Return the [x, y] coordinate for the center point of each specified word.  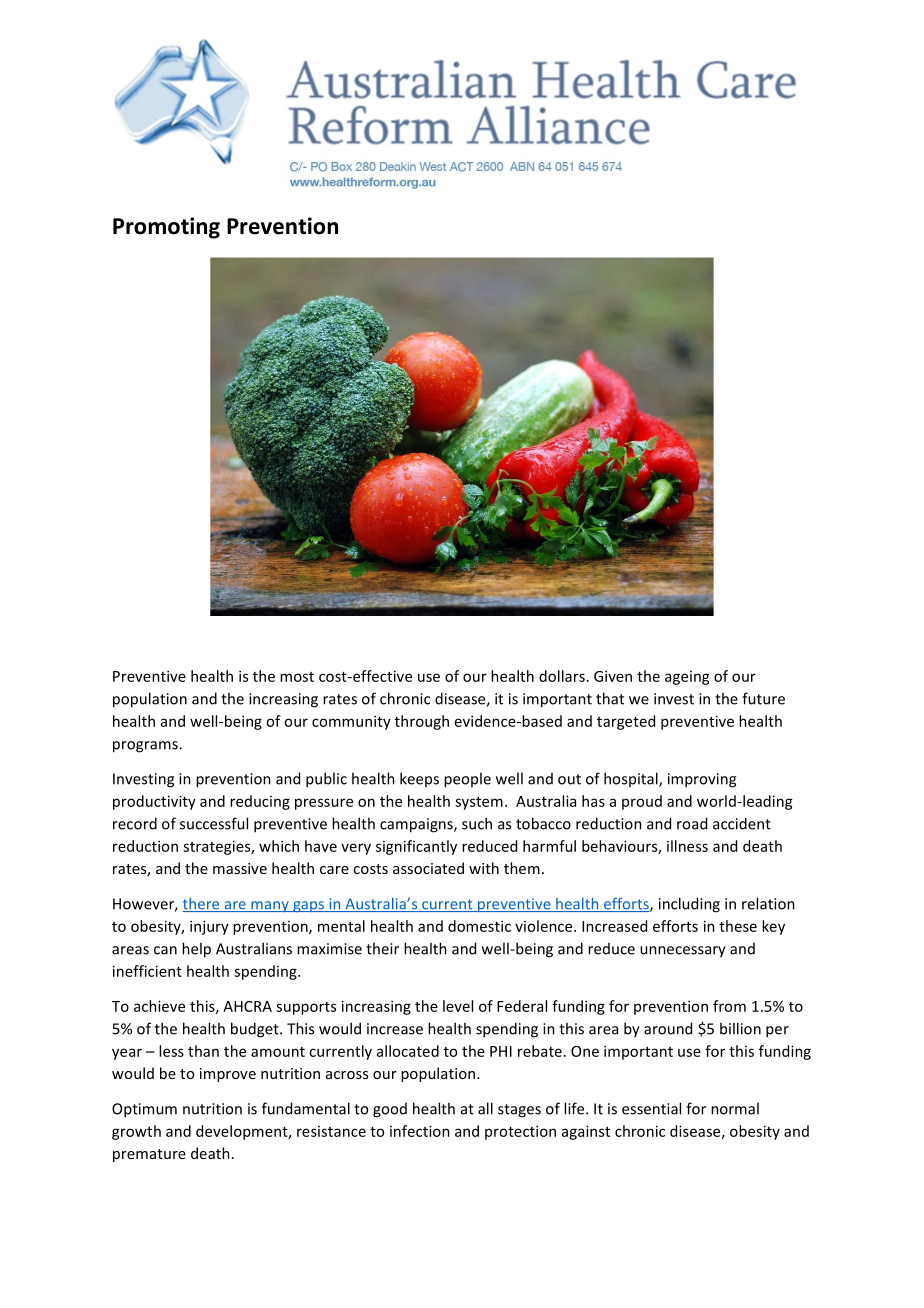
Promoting [166, 228]
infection [420, 1131]
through [422, 722]
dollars [562, 676]
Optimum [144, 1110]
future [763, 698]
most [297, 677]
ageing [687, 678]
